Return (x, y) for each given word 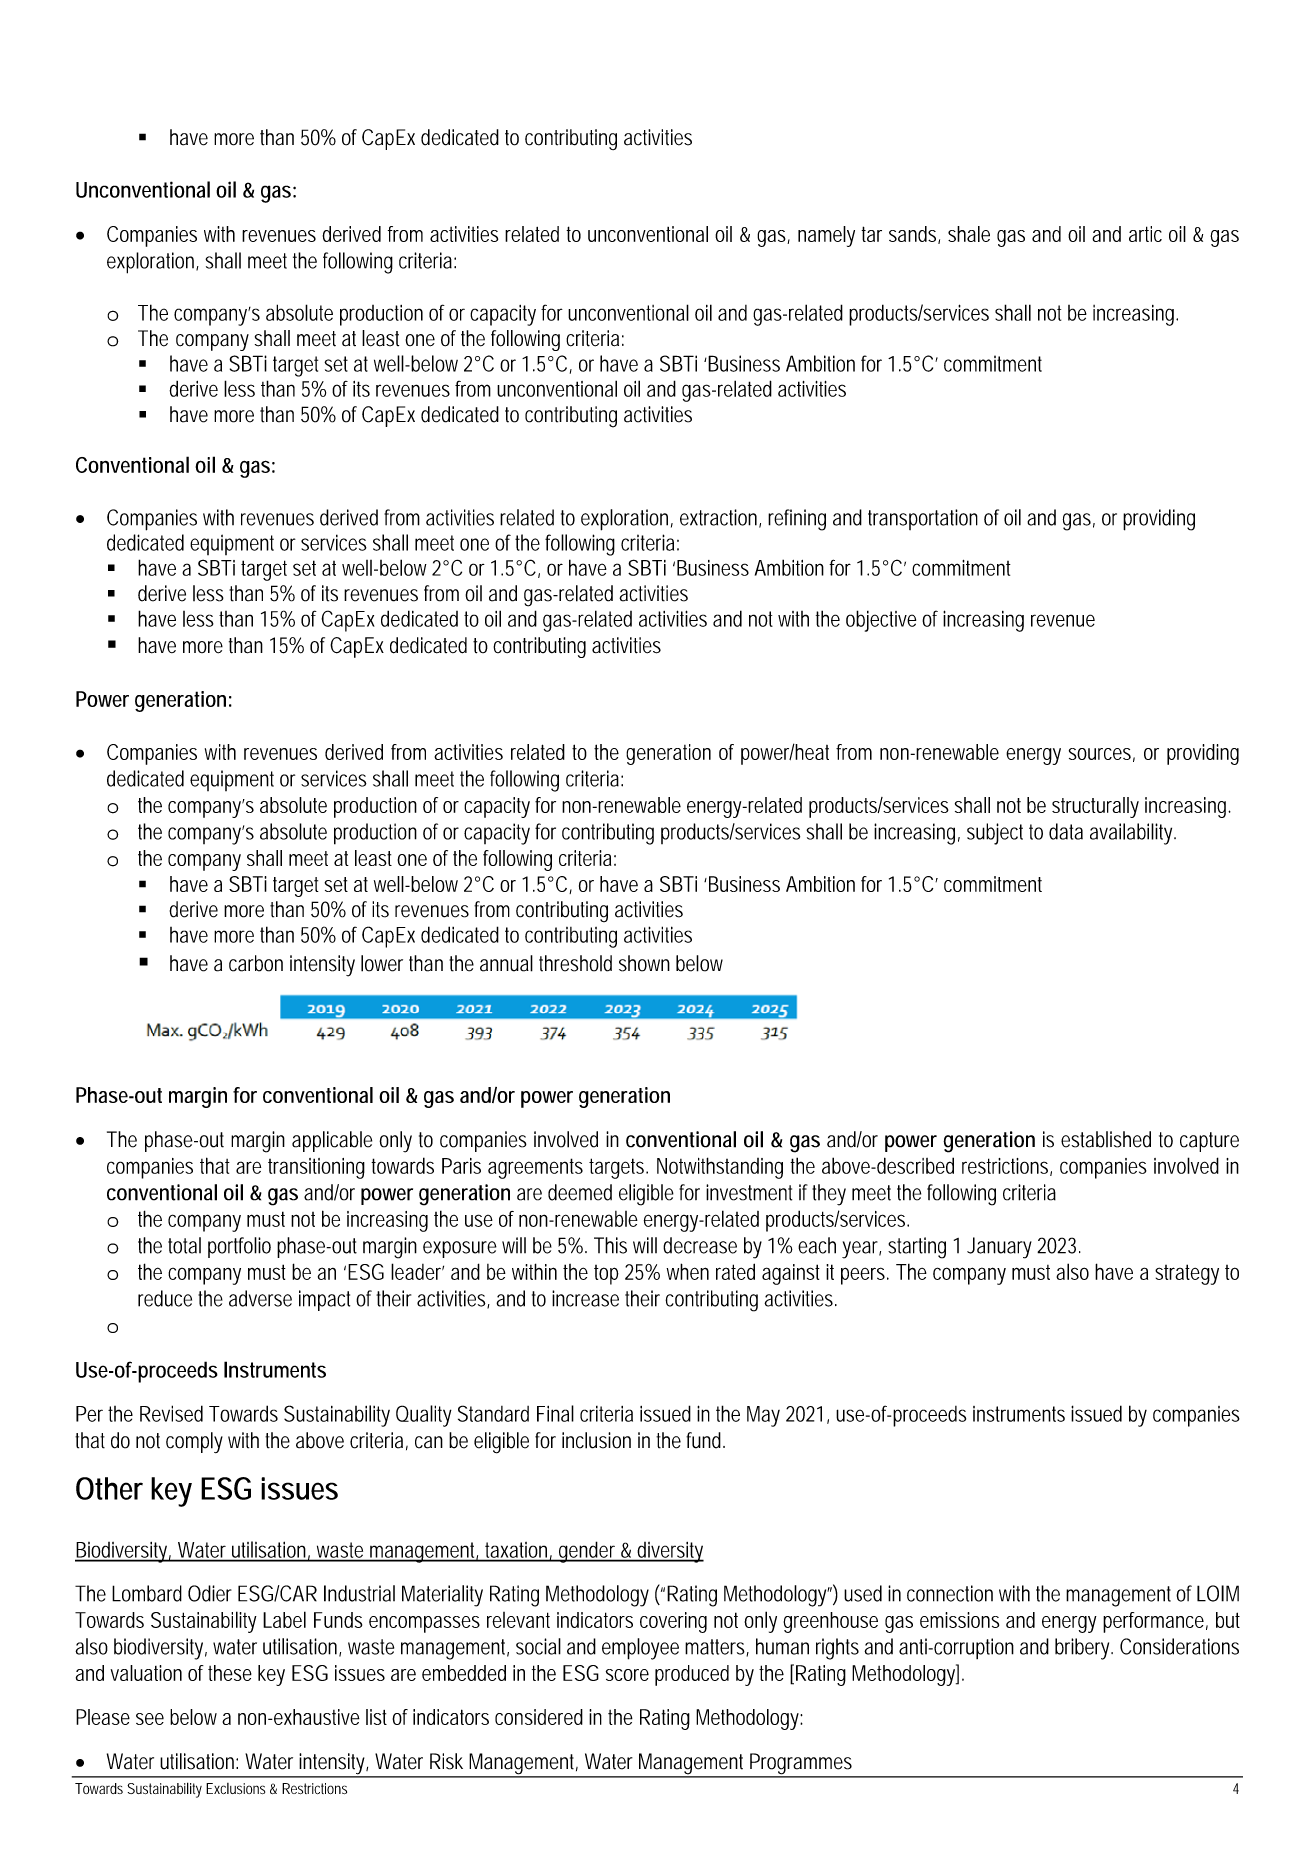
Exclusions (235, 1788)
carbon (256, 963)
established (1106, 1139)
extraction (720, 518)
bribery (1084, 1649)
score (627, 1675)
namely (826, 236)
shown (644, 963)
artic (1145, 234)
